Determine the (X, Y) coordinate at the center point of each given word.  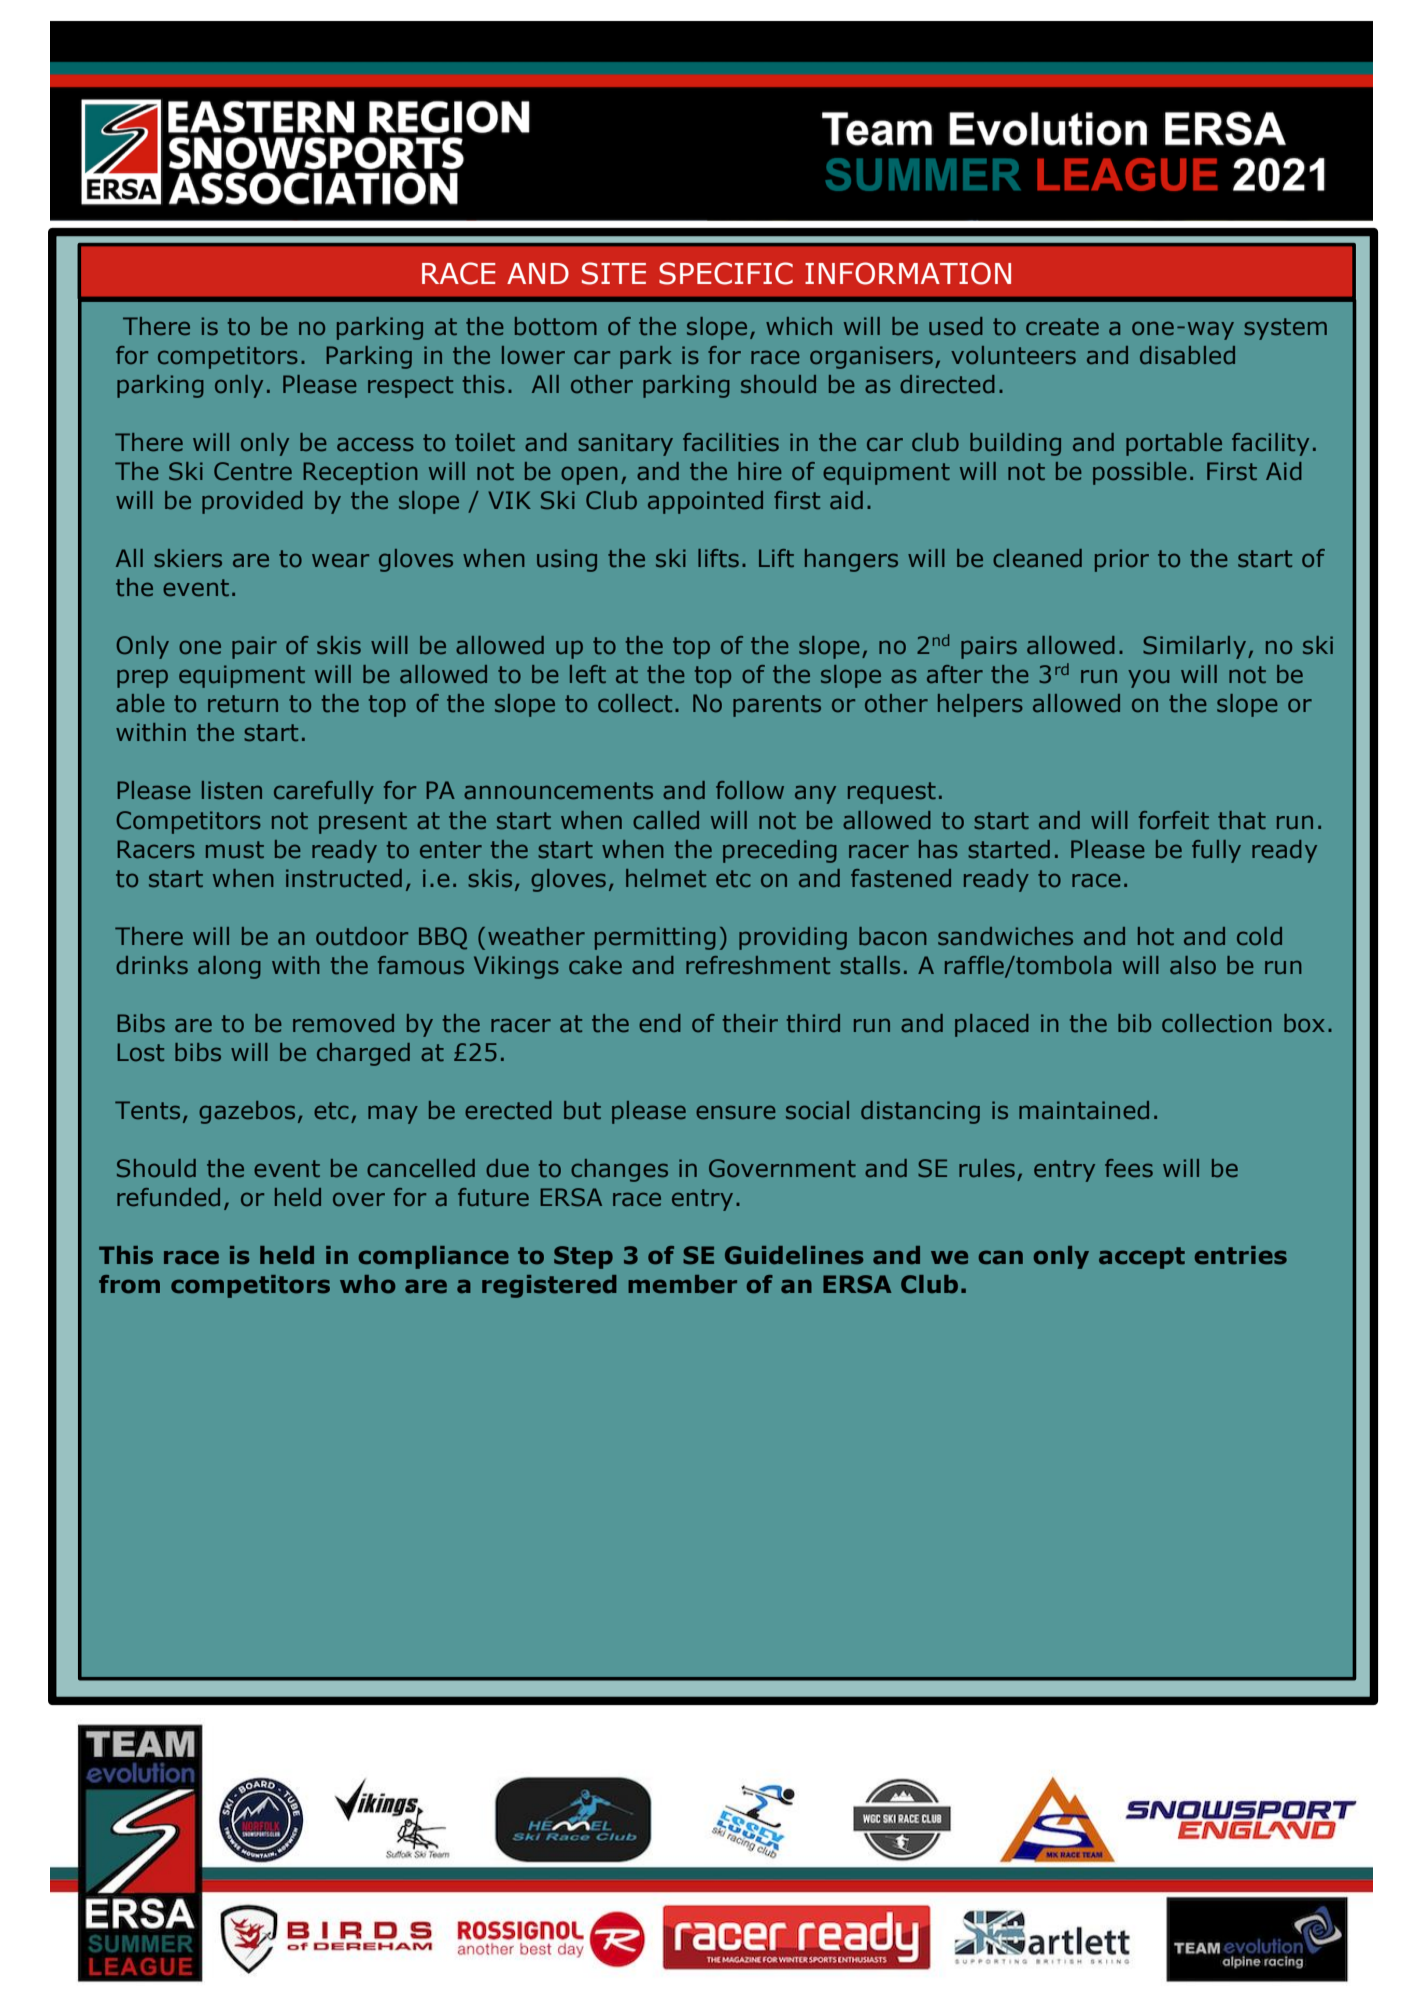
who (367, 1284)
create (1062, 327)
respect (410, 387)
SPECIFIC (726, 273)
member (682, 1284)
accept (1142, 1258)
